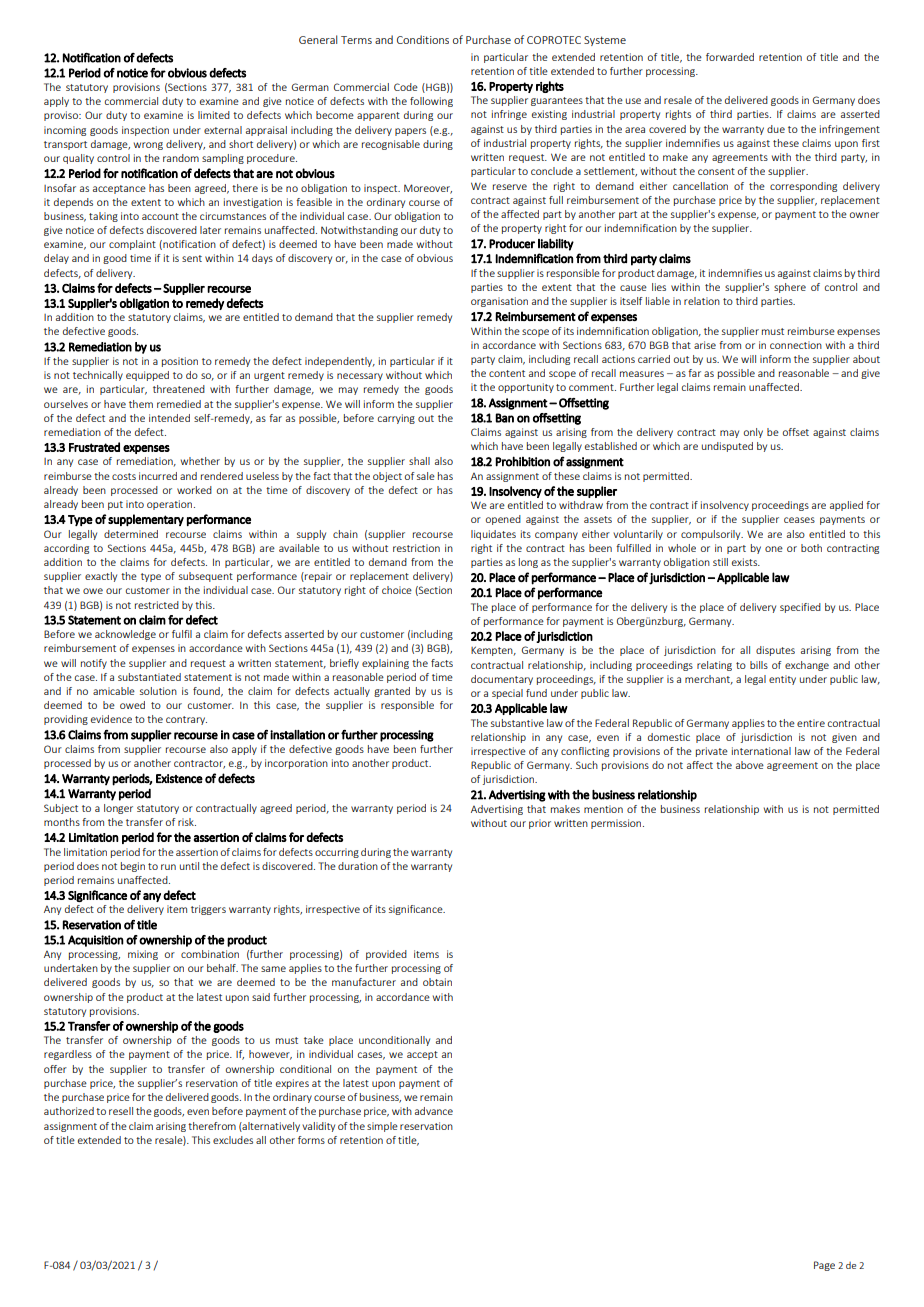 The height and width of the screenshot is (1307, 924). What do you see at coordinates (730, 57) in the screenshot?
I see `forwarded` at bounding box center [730, 57].
